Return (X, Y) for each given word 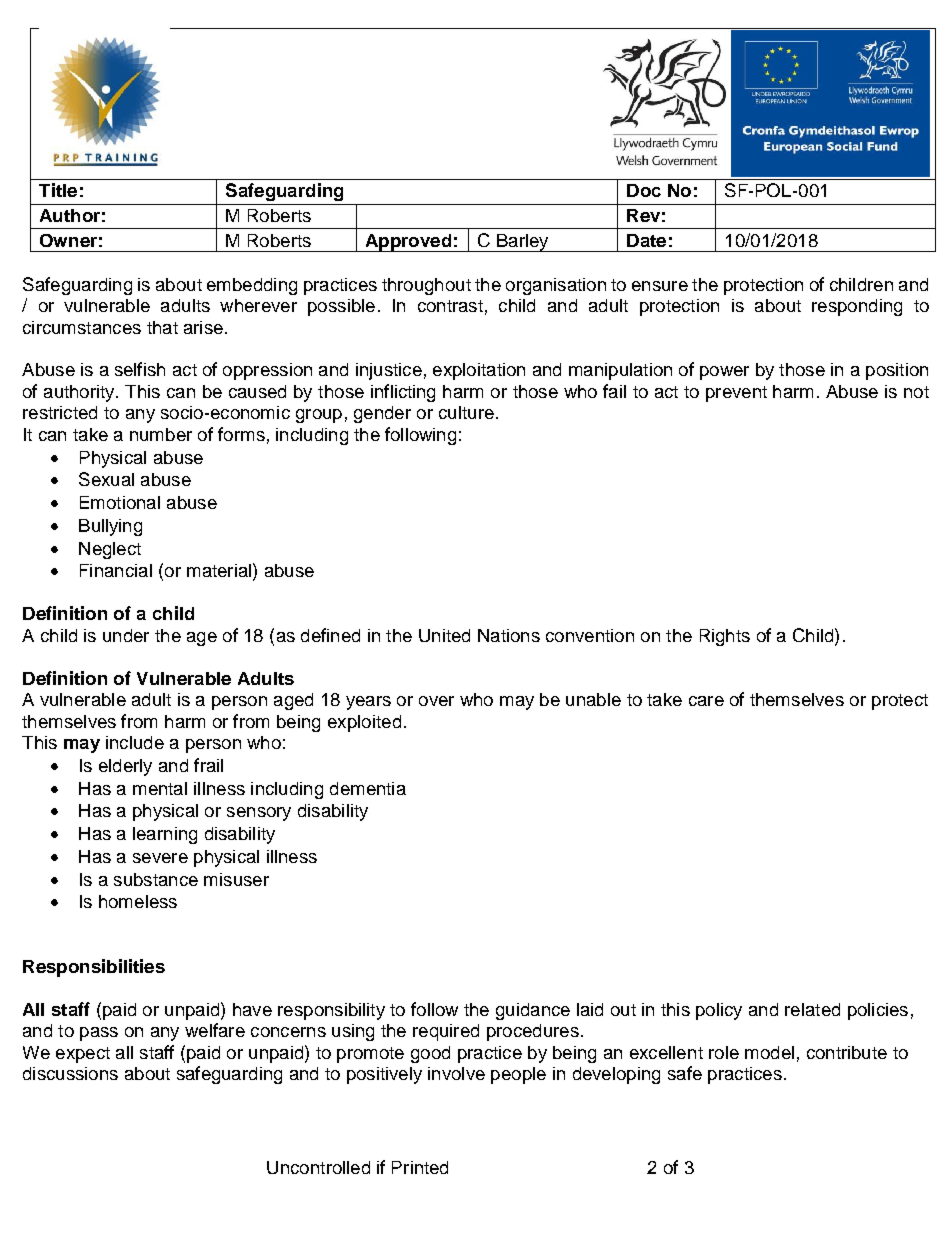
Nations (509, 635)
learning (165, 835)
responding (857, 307)
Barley (523, 243)
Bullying (110, 527)
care (706, 701)
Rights (725, 637)
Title (58, 190)
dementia (368, 788)
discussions (70, 1073)
